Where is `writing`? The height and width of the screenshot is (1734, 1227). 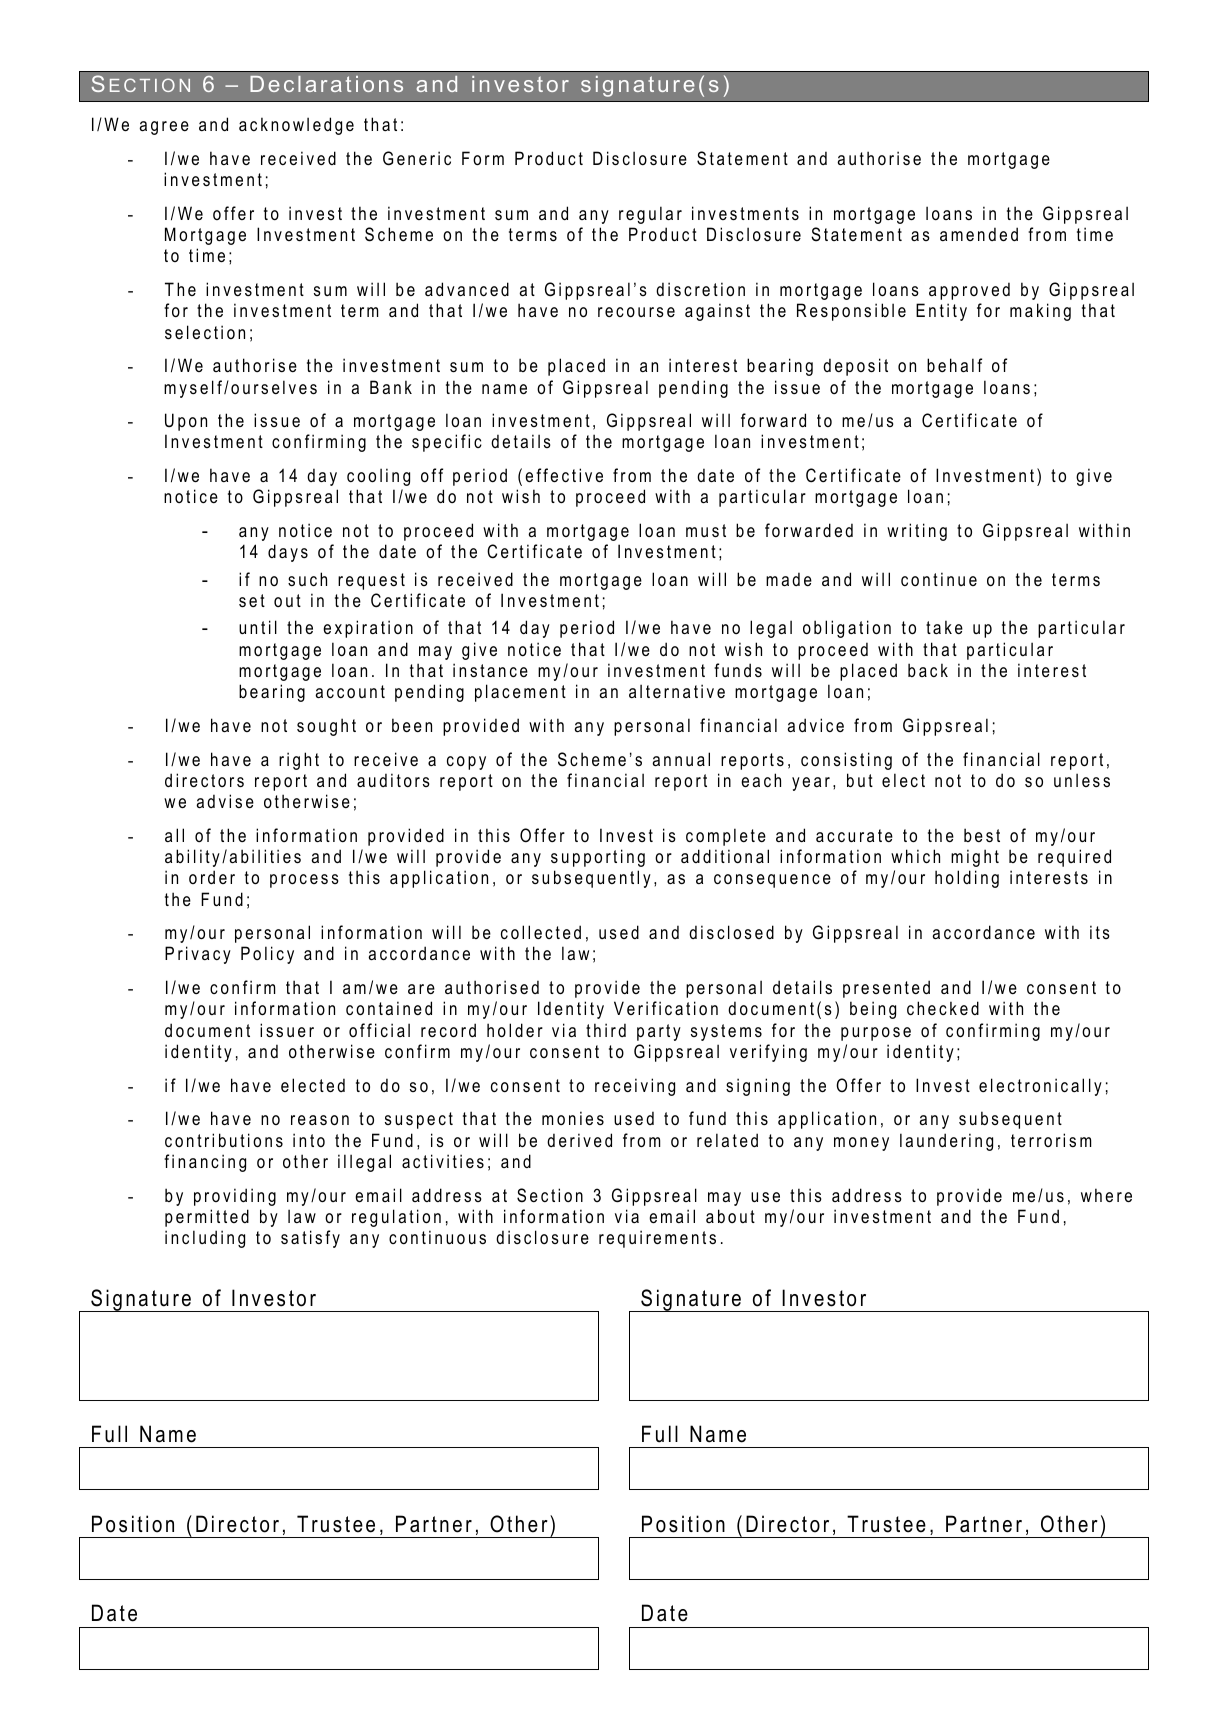
writing is located at coordinates (917, 532).
